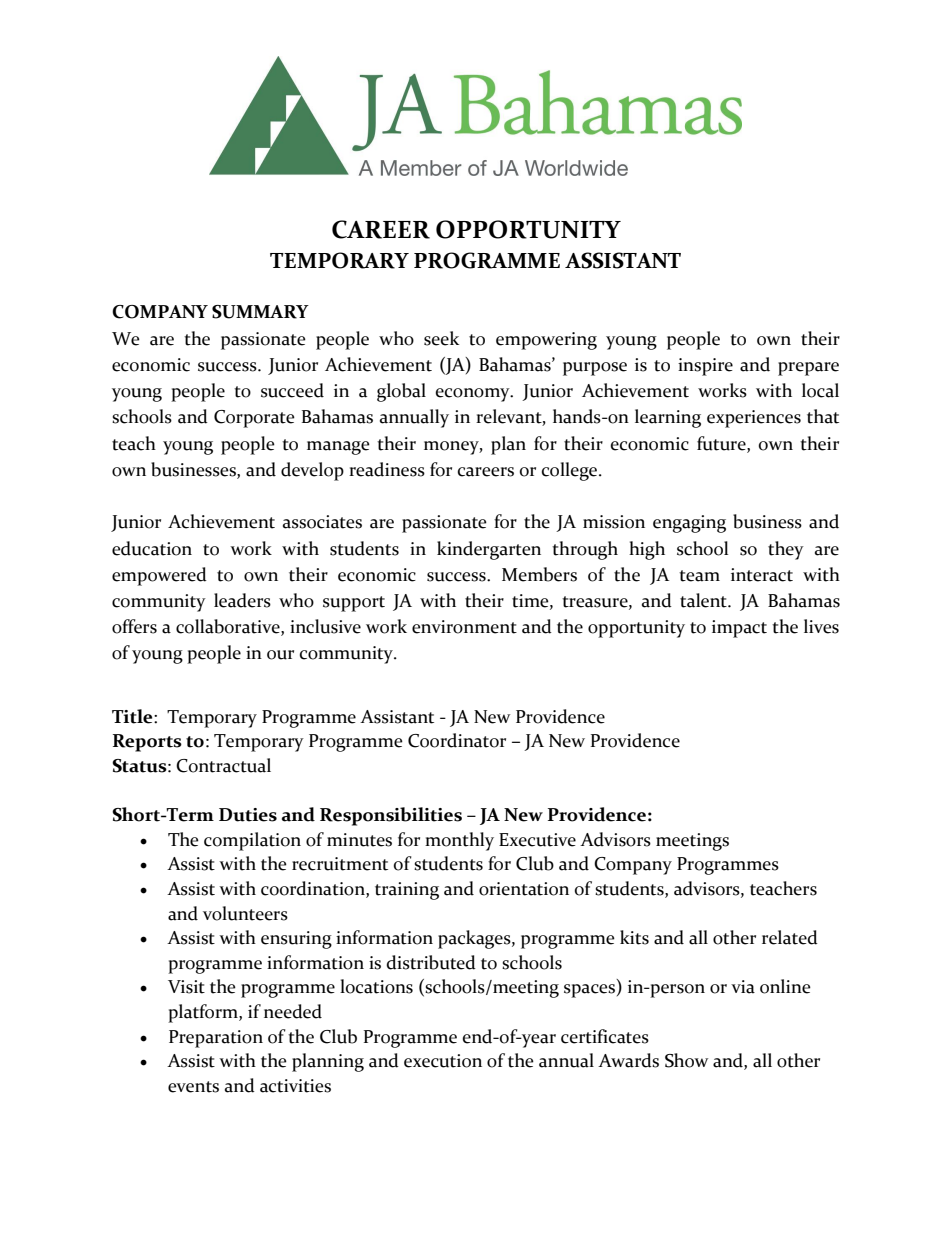 This screenshot has width=952, height=1233. I want to click on seek, so click(441, 338).
